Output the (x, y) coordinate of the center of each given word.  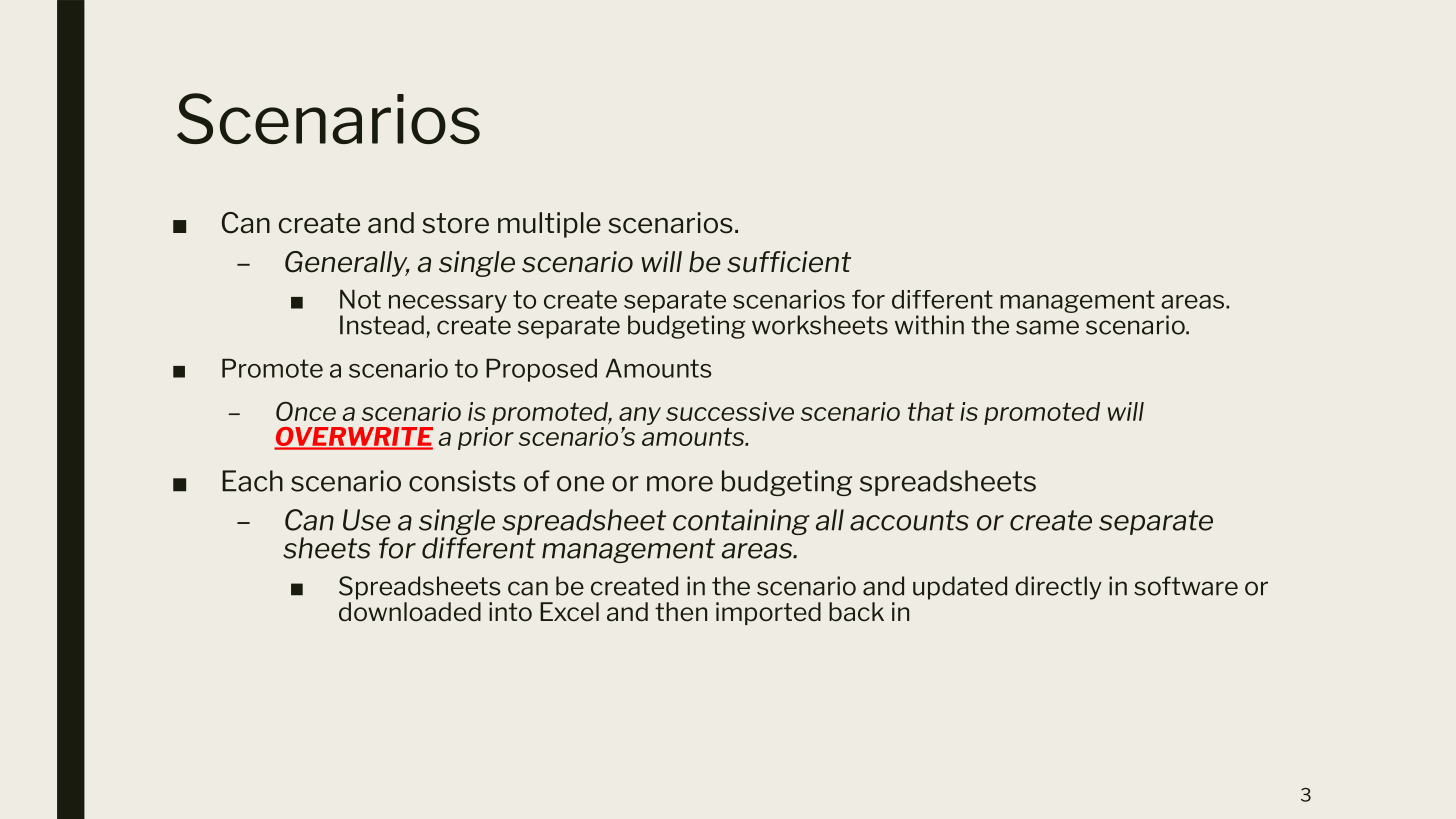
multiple (549, 225)
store (455, 223)
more (680, 484)
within (929, 325)
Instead (382, 325)
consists (462, 481)
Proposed (541, 370)
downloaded (410, 610)
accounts (909, 520)
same (1047, 327)
